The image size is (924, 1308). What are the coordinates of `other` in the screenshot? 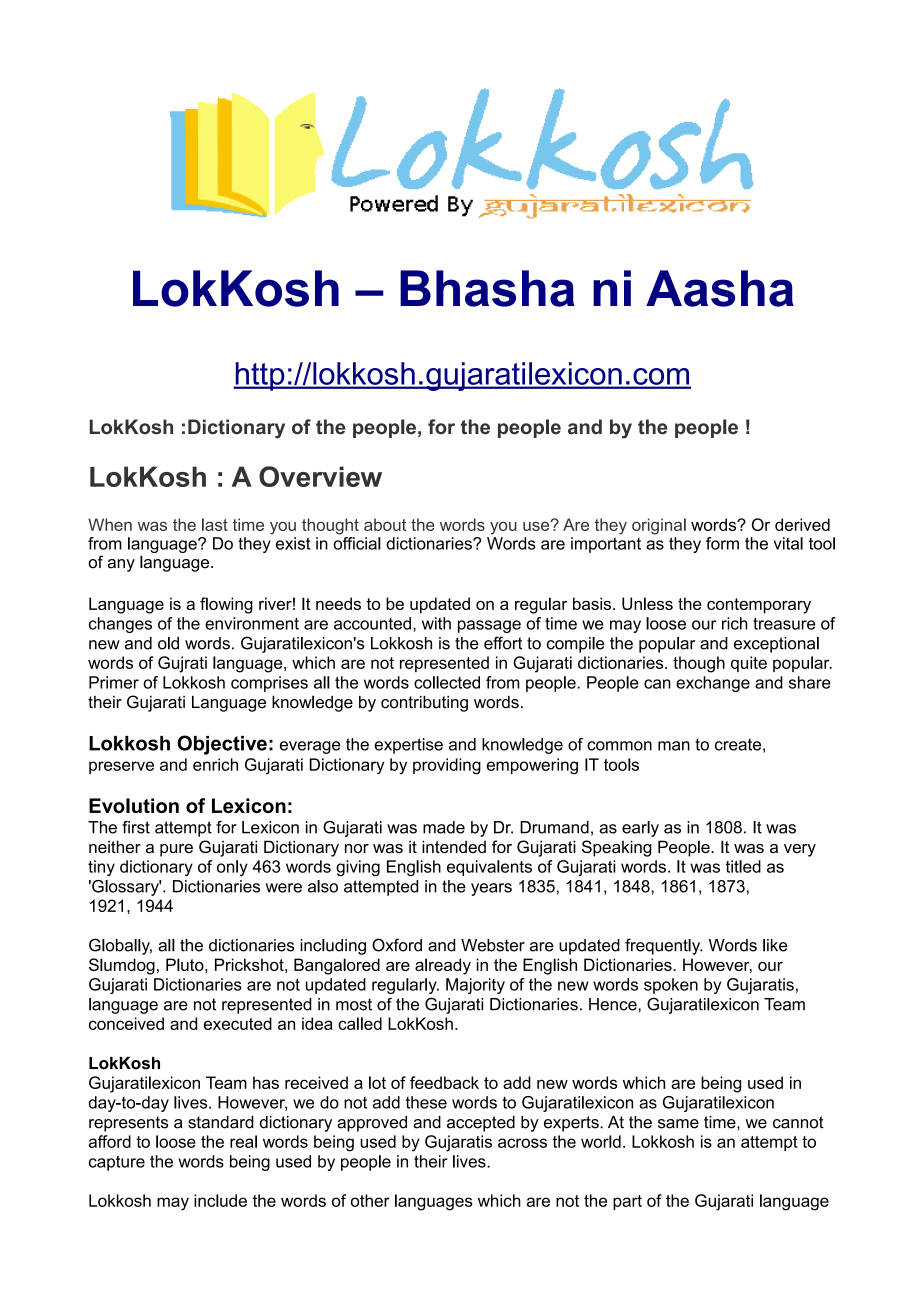 It's located at (370, 1200).
